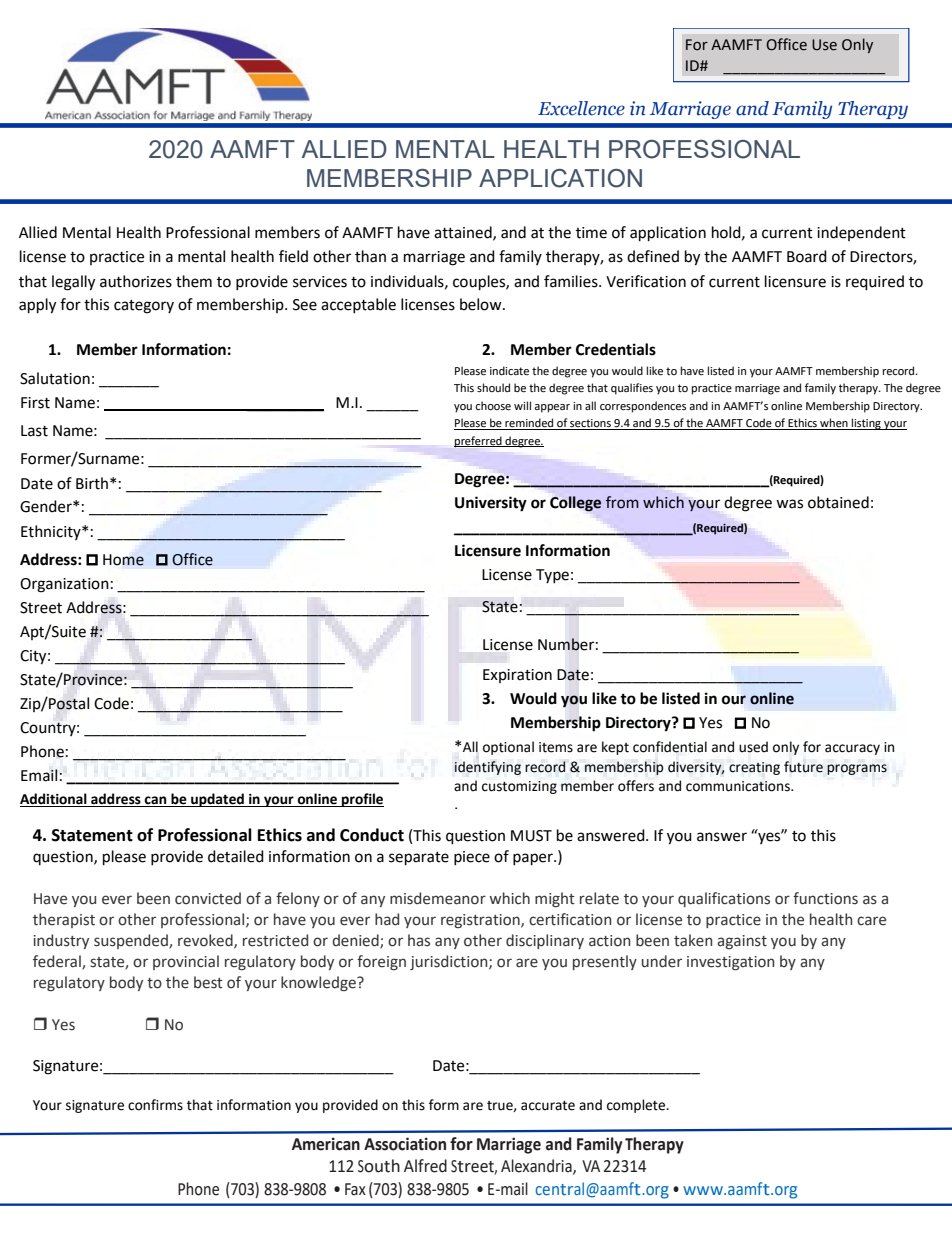 The image size is (952, 1233). I want to click on independent, so click(861, 233).
